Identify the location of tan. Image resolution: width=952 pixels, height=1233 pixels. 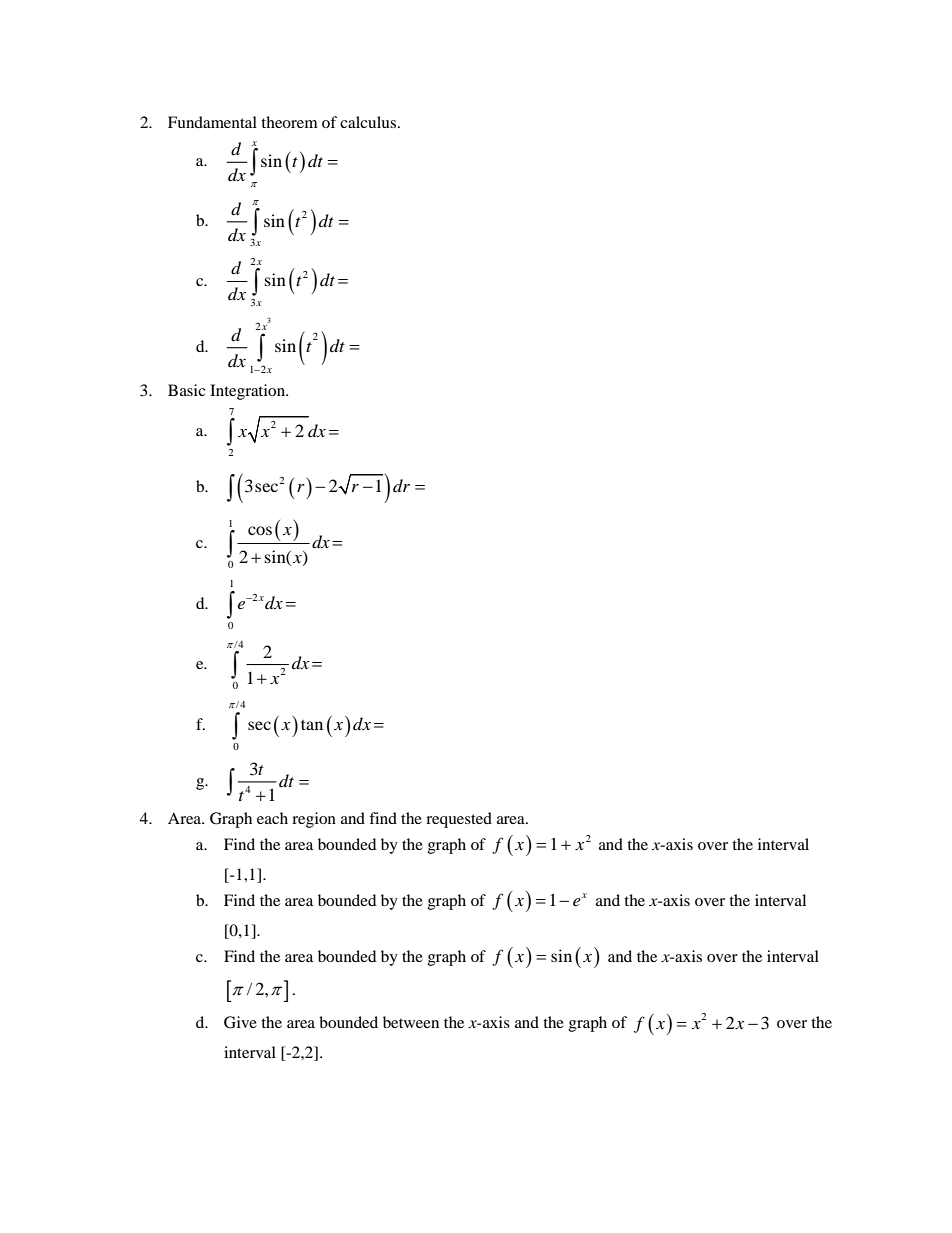
(312, 725).
